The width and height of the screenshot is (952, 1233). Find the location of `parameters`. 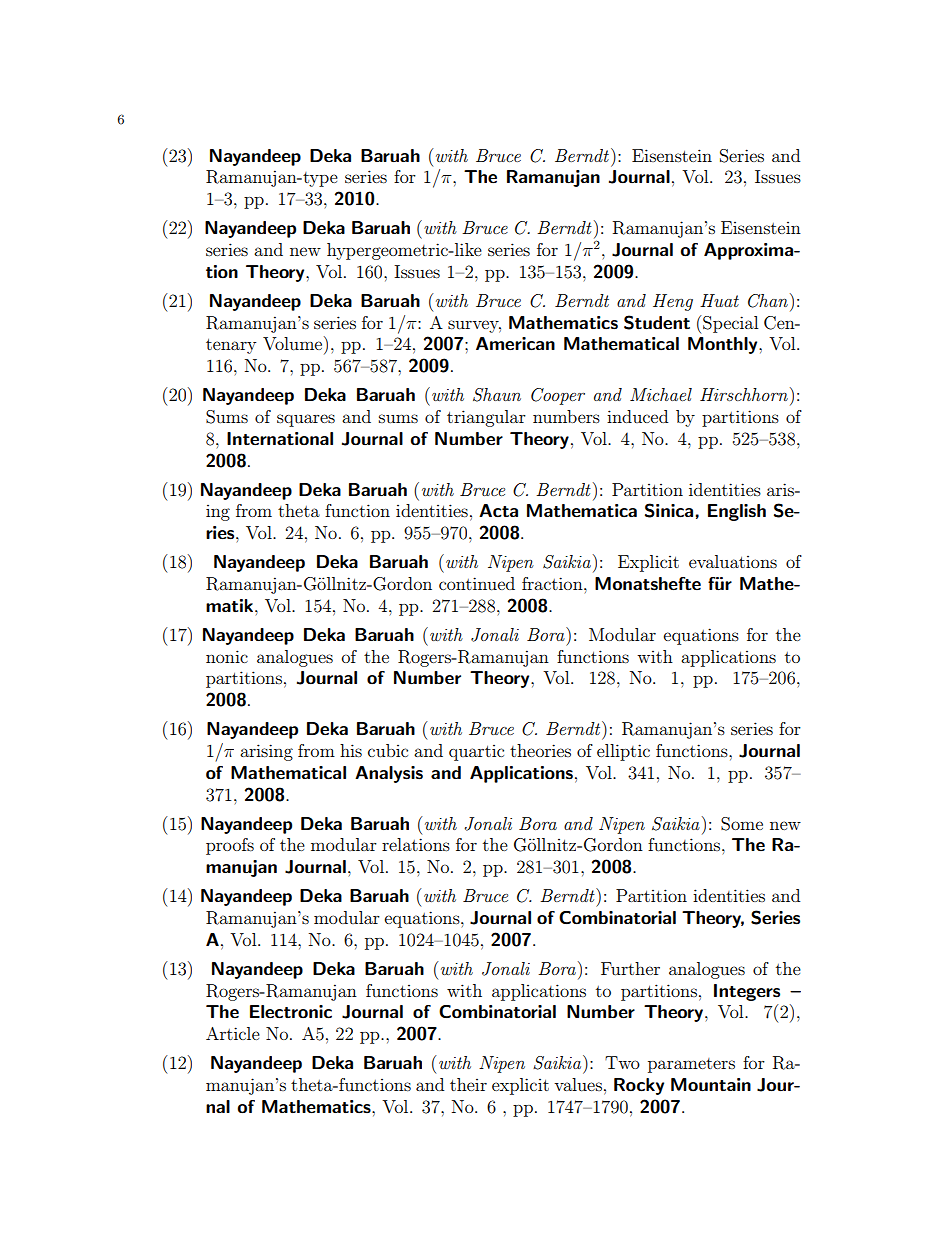

parameters is located at coordinates (691, 1065).
